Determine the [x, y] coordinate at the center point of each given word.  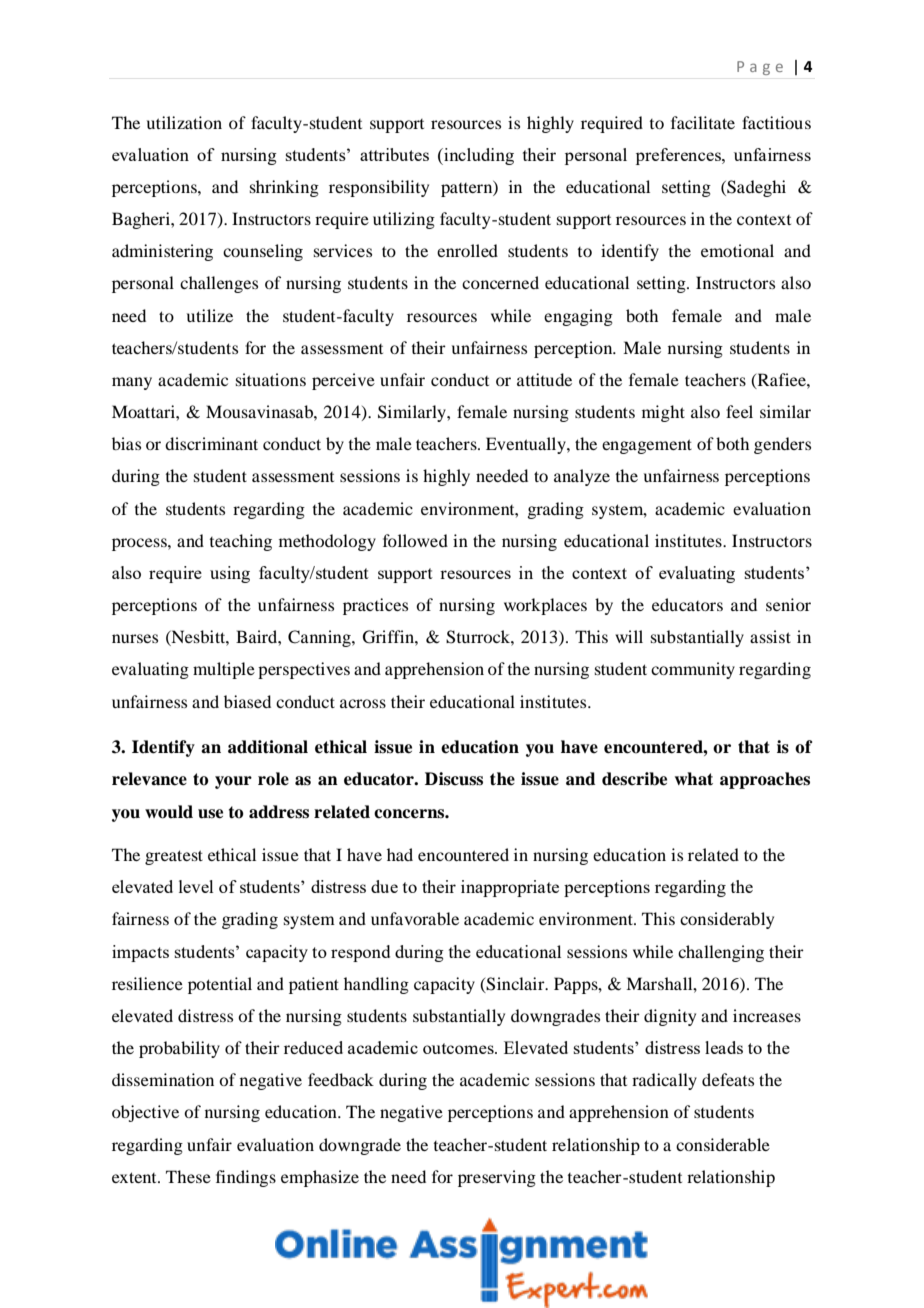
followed [415, 540]
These [188, 1176]
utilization [184, 122]
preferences [679, 156]
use [210, 814]
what [694, 779]
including [478, 156]
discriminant [211, 443]
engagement [647, 446]
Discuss [454, 779]
